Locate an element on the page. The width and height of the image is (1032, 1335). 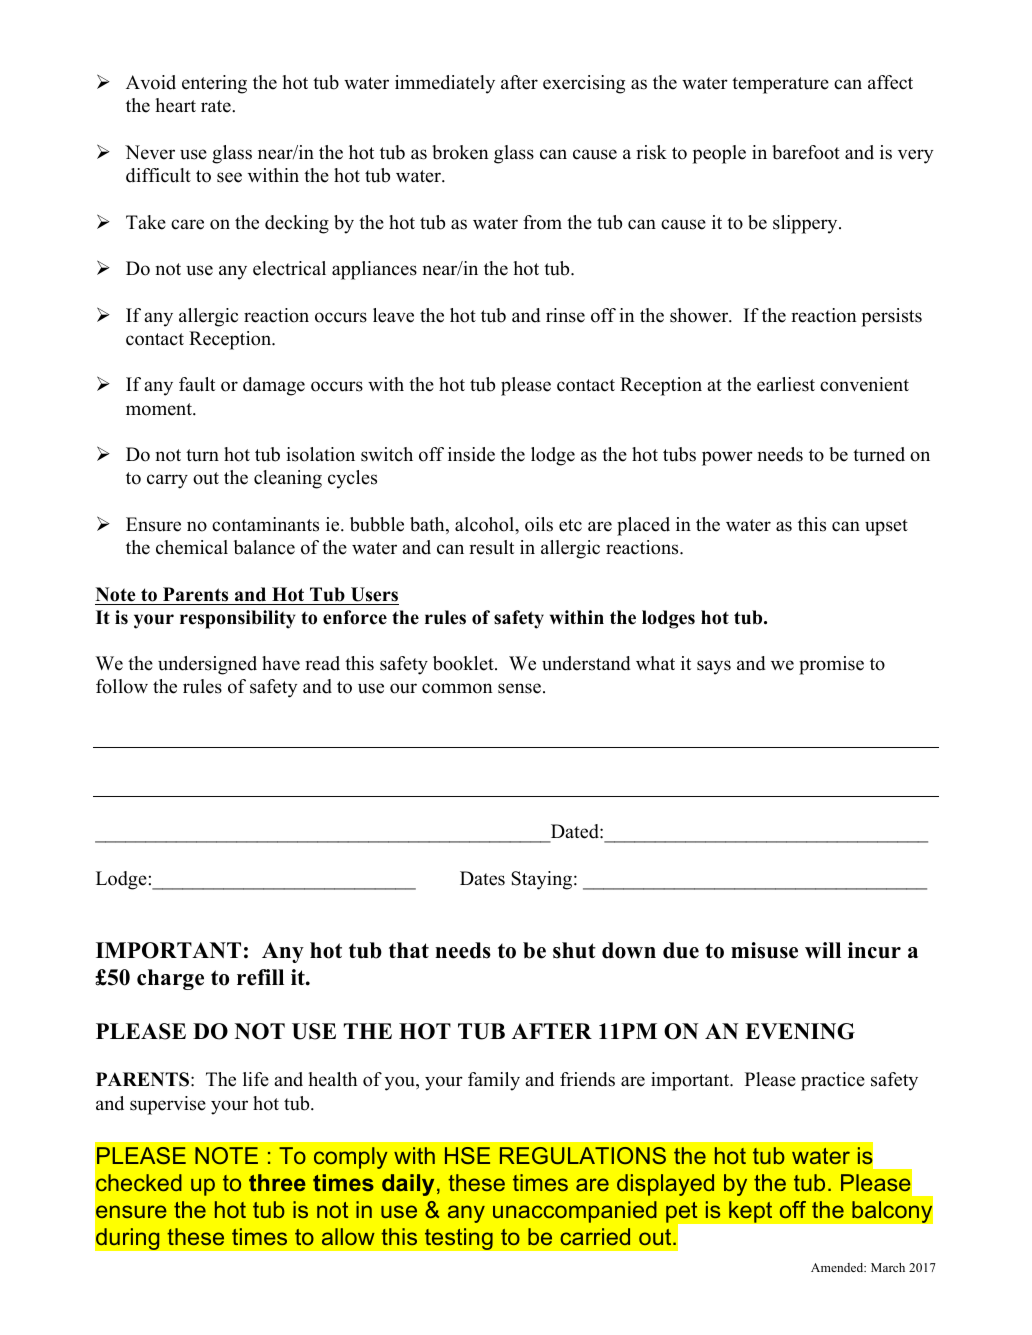
will is located at coordinates (823, 950).
